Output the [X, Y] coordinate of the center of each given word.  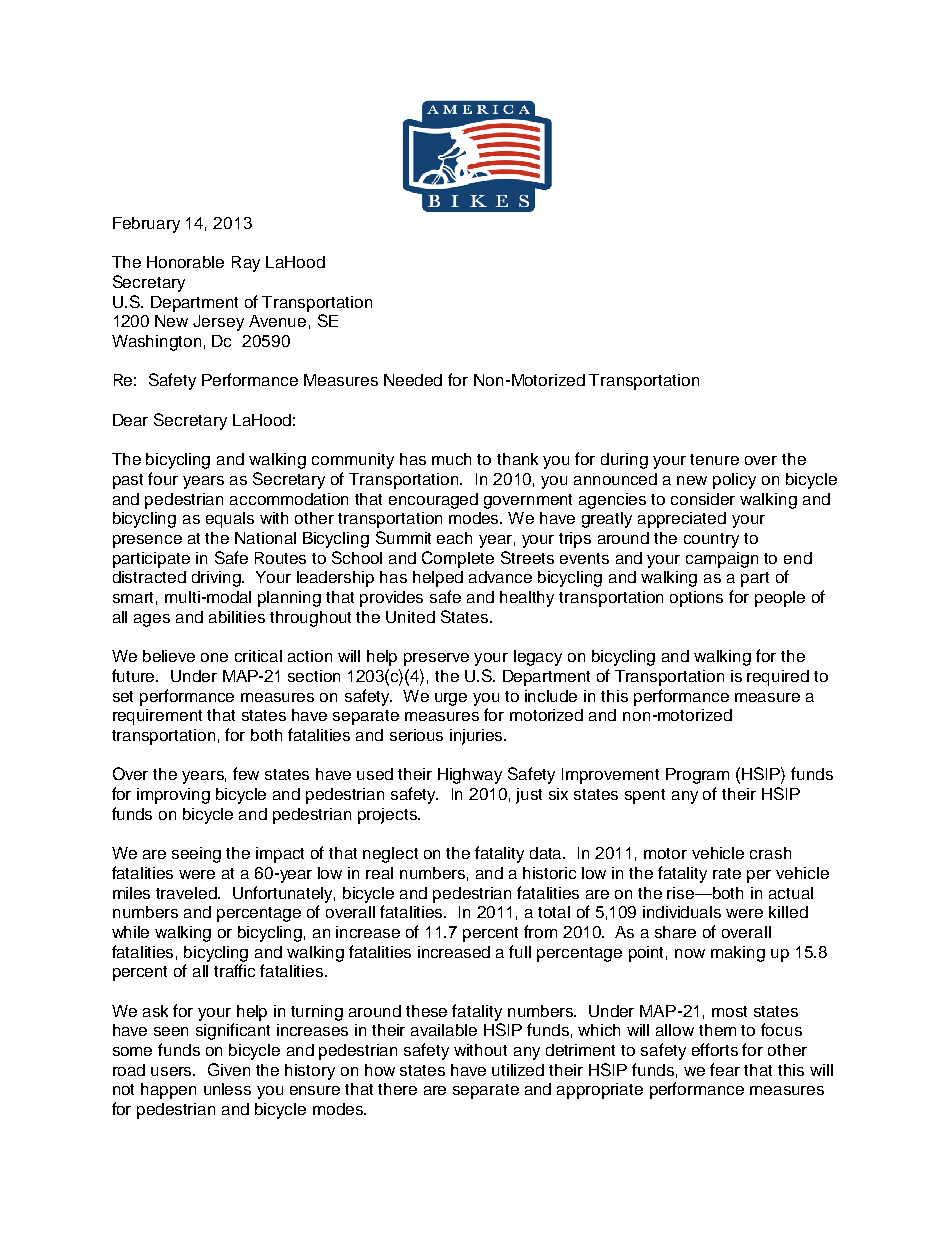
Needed [413, 380]
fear [725, 1069]
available [444, 1030]
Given [229, 1069]
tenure [714, 459]
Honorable [185, 262]
